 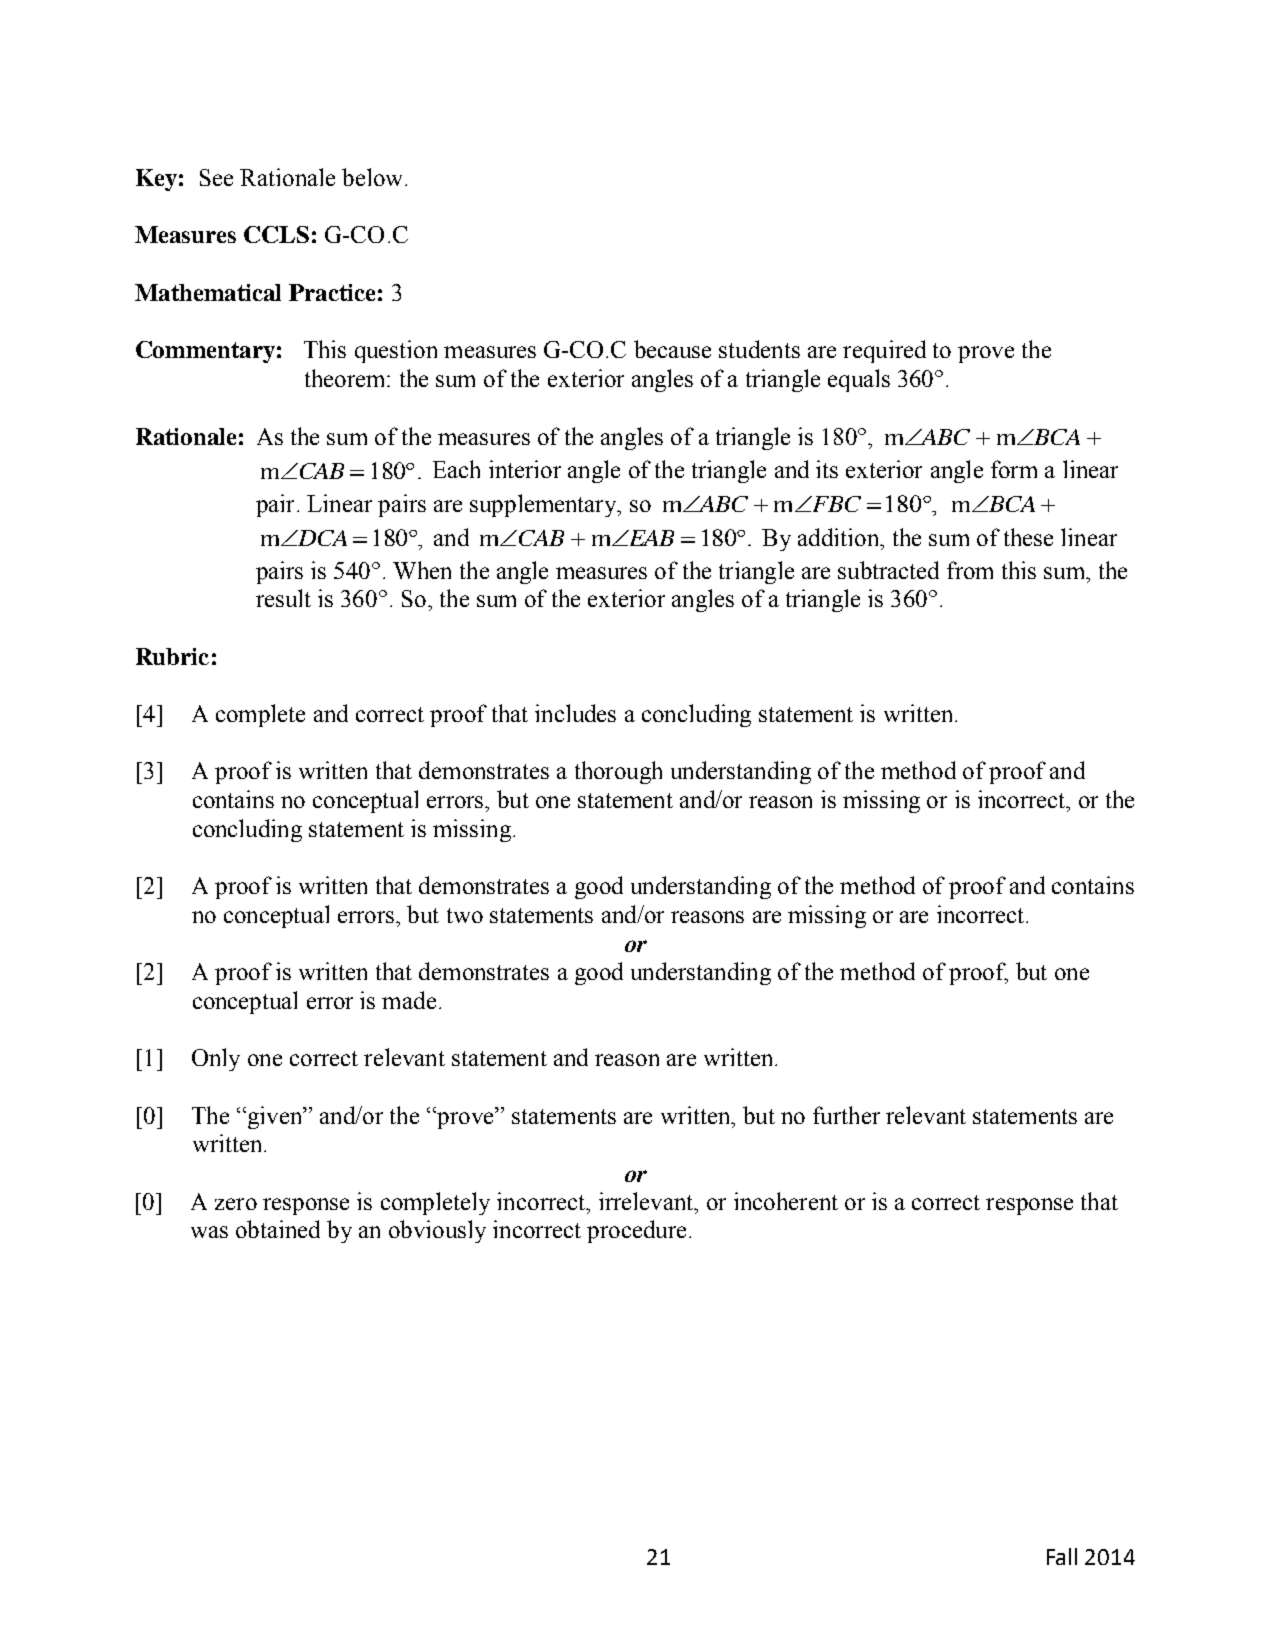 I want to click on See, so click(x=216, y=177).
